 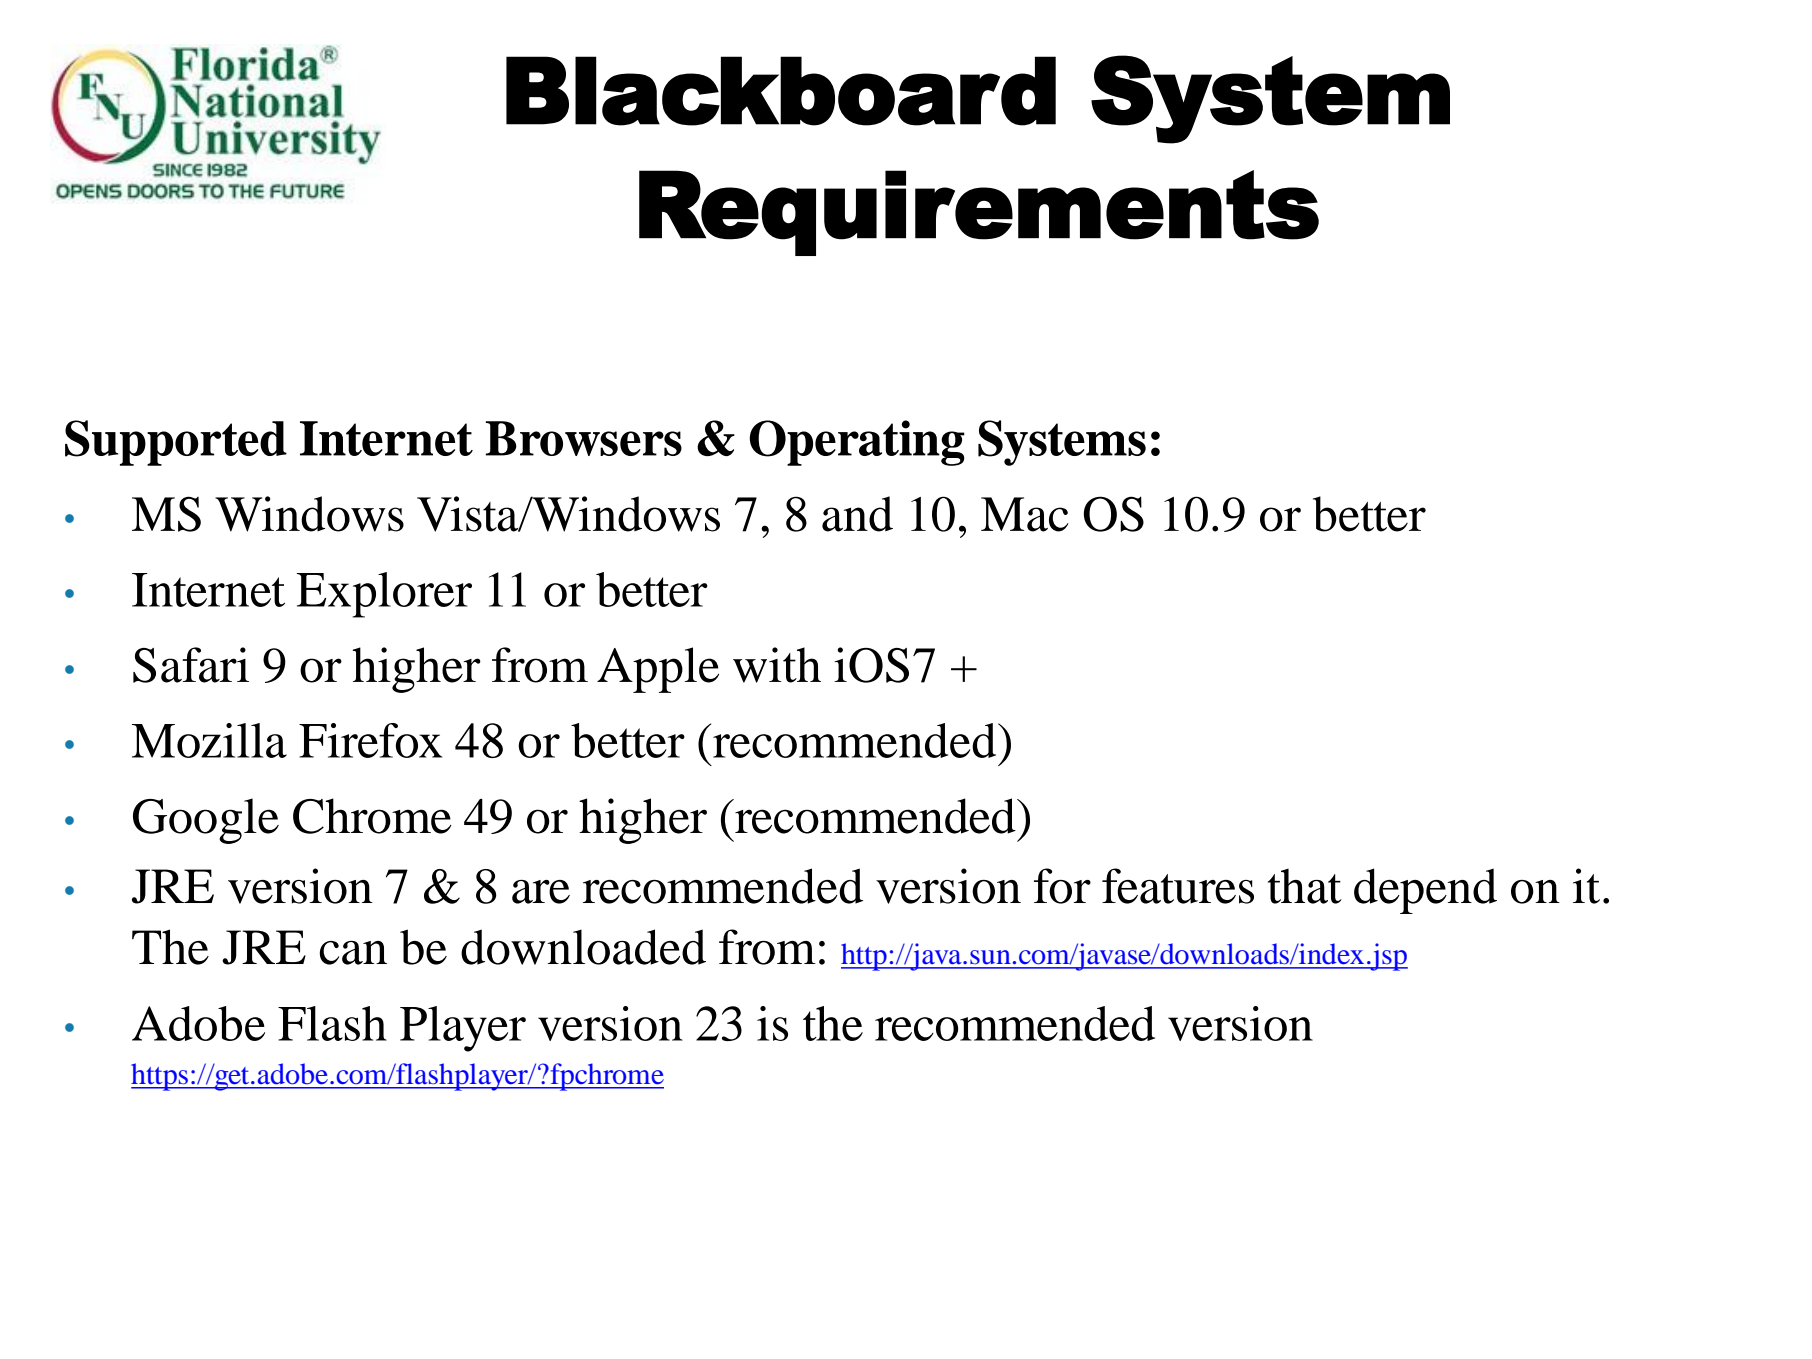 I want to click on downloaded, so click(x=583, y=947).
